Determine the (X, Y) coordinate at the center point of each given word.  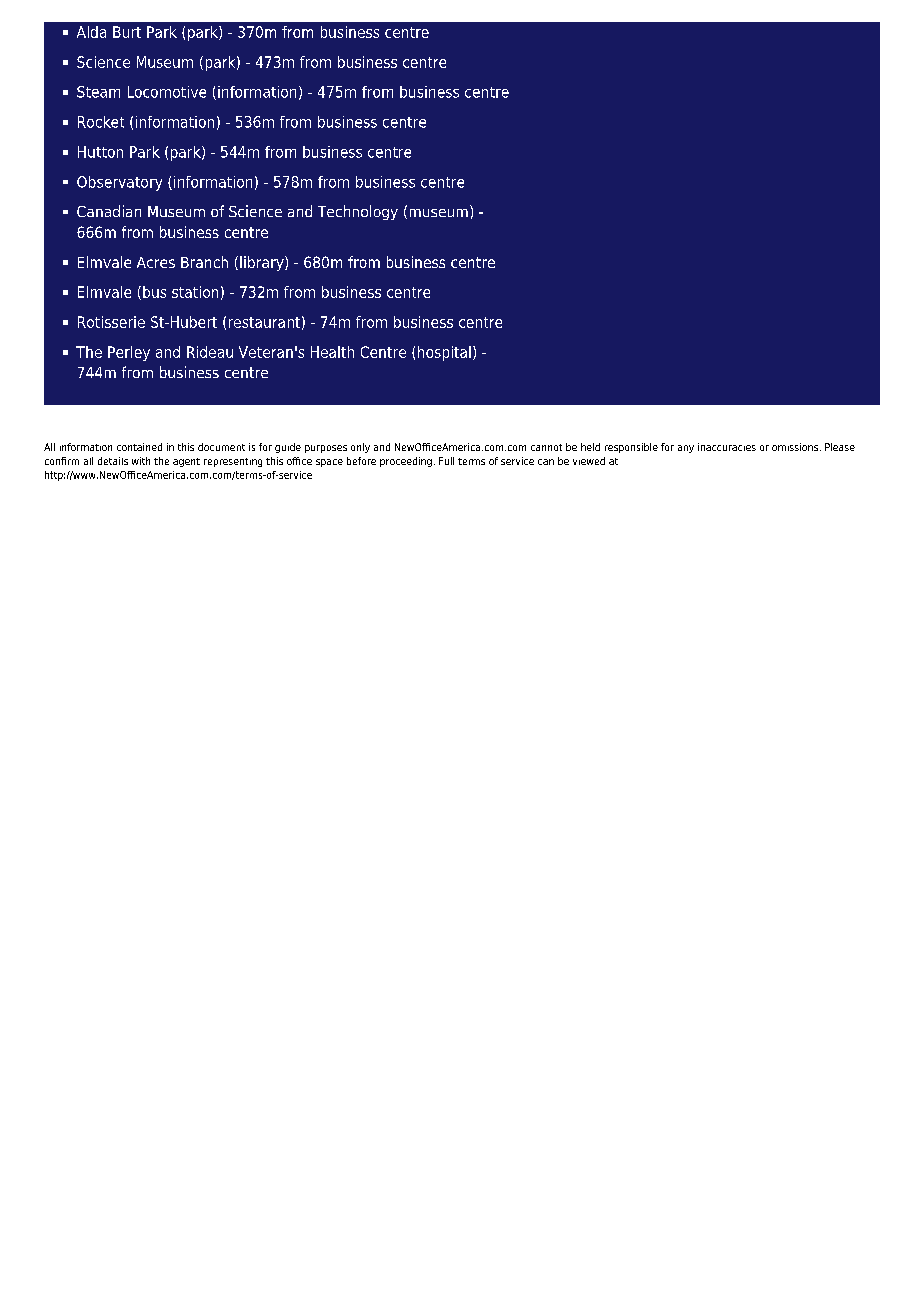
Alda (91, 32)
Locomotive (167, 92)
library (263, 263)
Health (332, 352)
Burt (127, 32)
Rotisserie (111, 322)
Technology (358, 212)
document (221, 447)
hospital (444, 353)
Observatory (119, 183)
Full (446, 461)
